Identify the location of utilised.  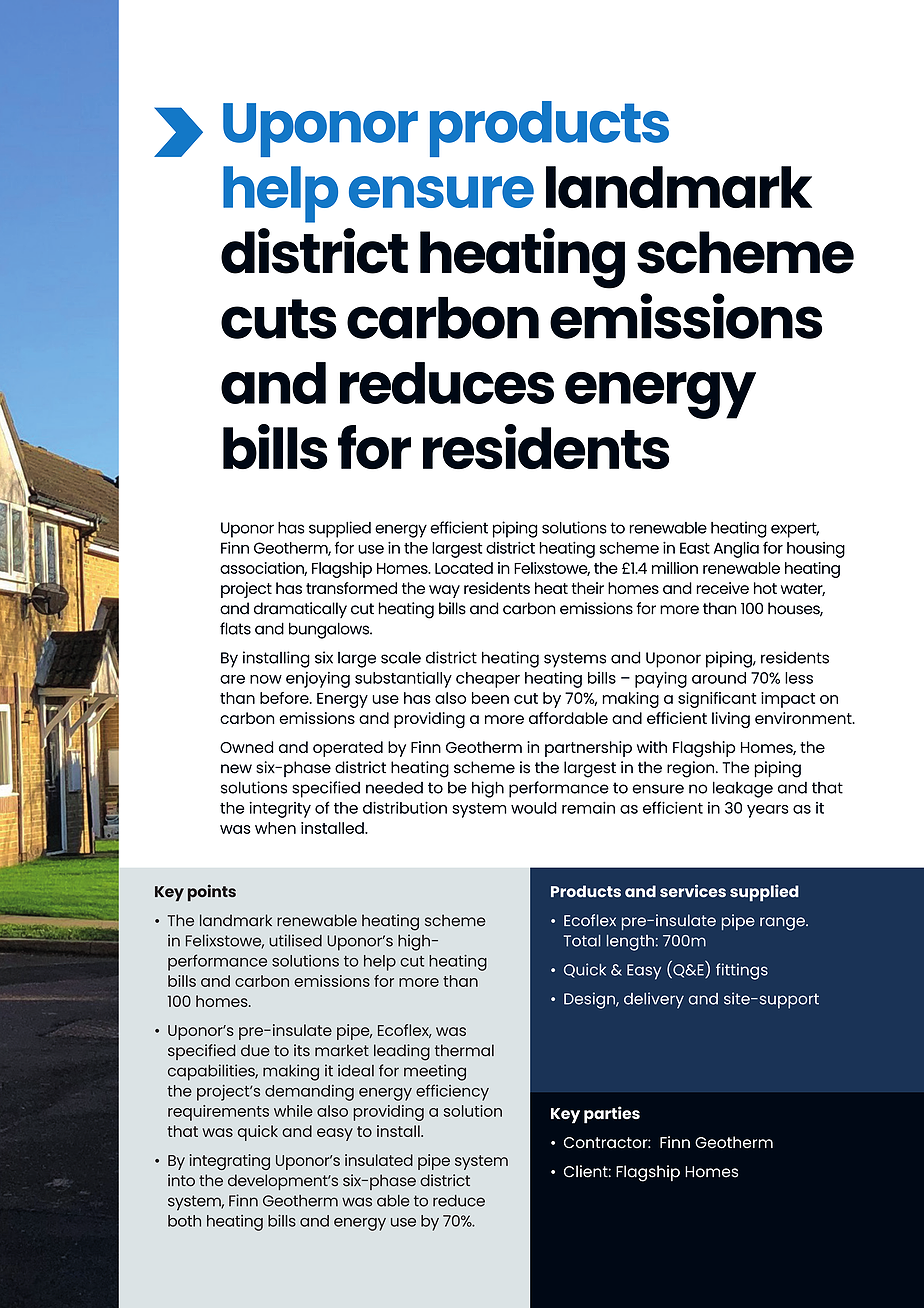
(295, 940).
